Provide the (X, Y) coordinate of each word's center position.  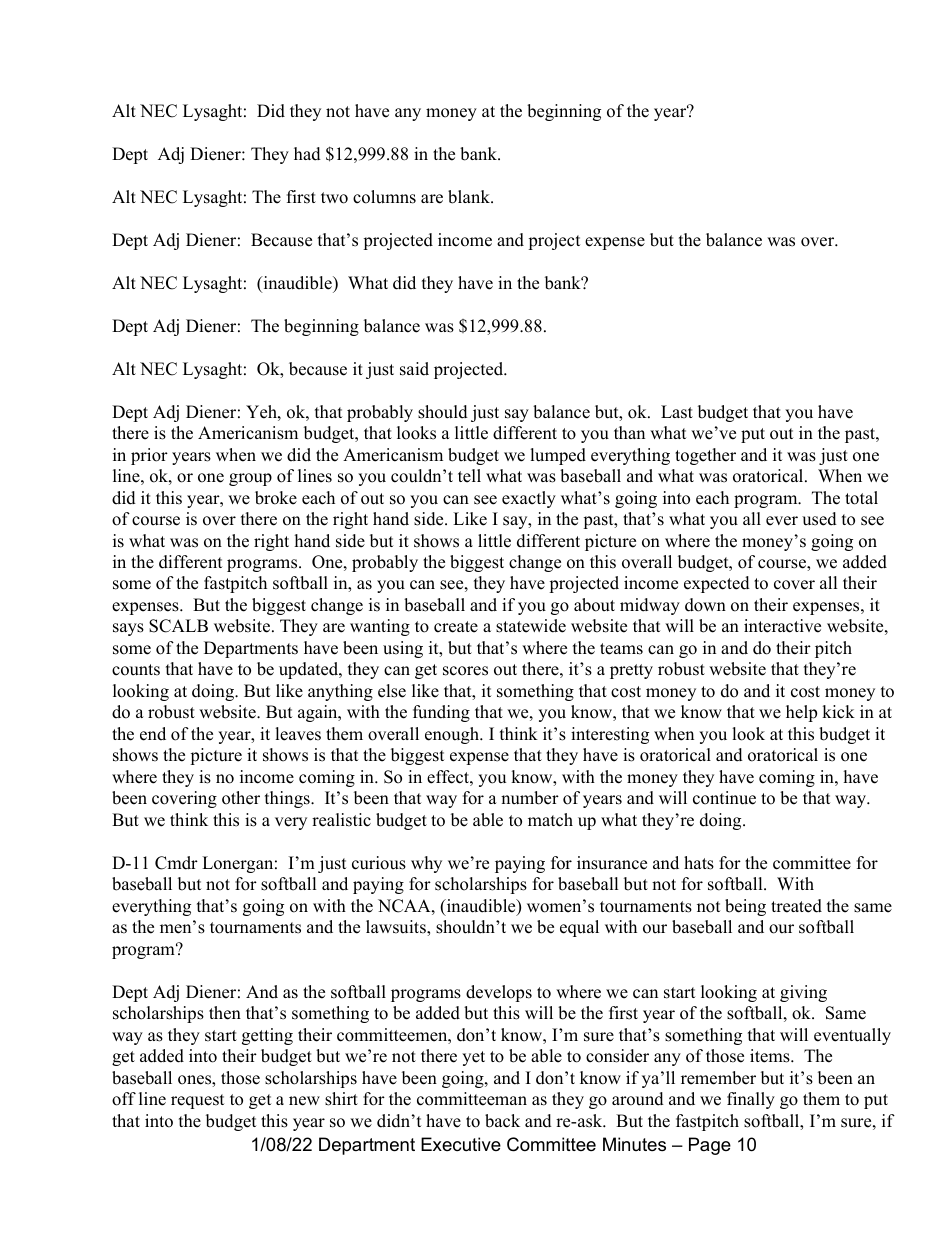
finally (751, 1100)
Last (677, 412)
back (502, 1121)
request (197, 1101)
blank (470, 197)
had (307, 154)
